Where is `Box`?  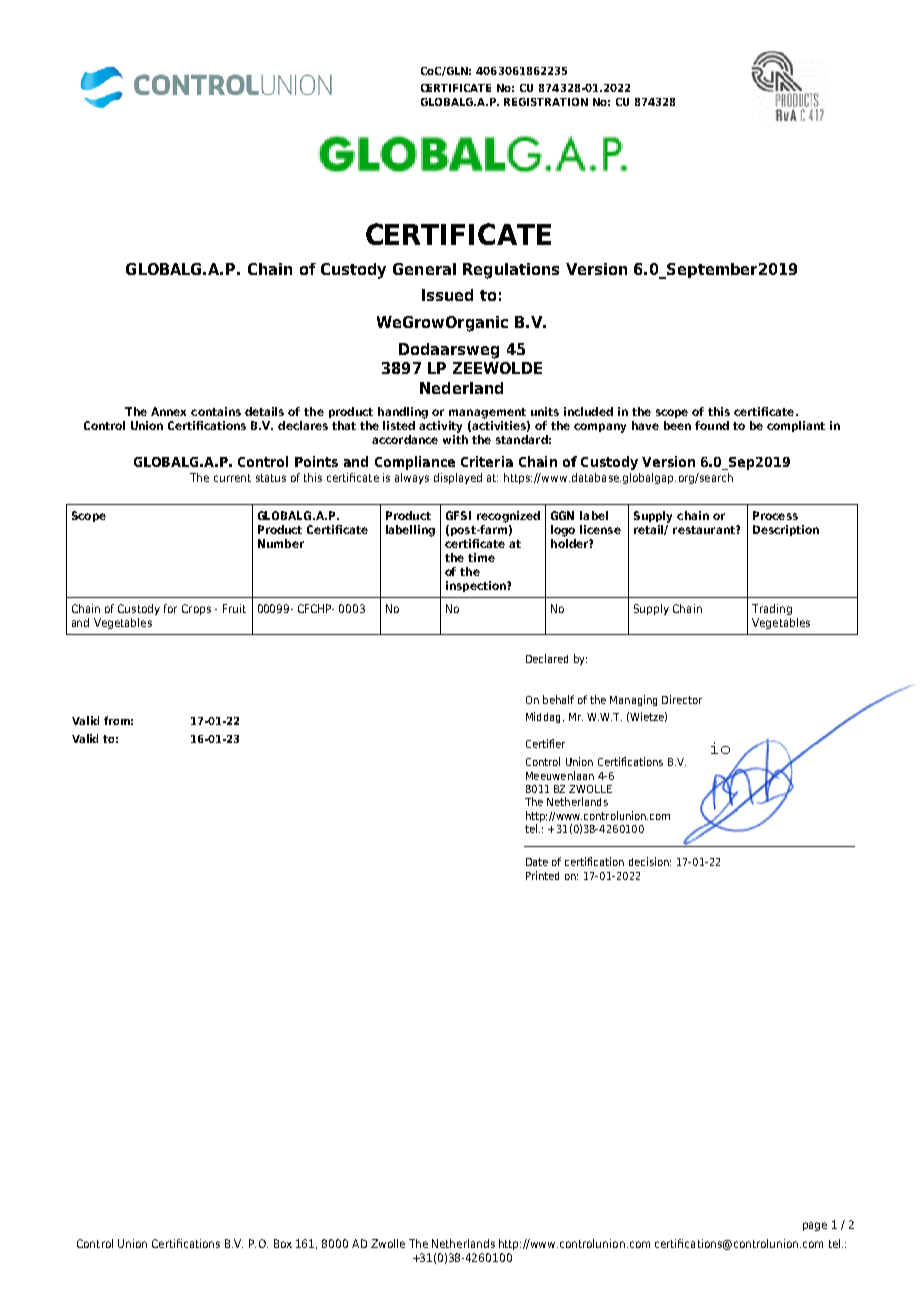
Box is located at coordinates (283, 1243).
